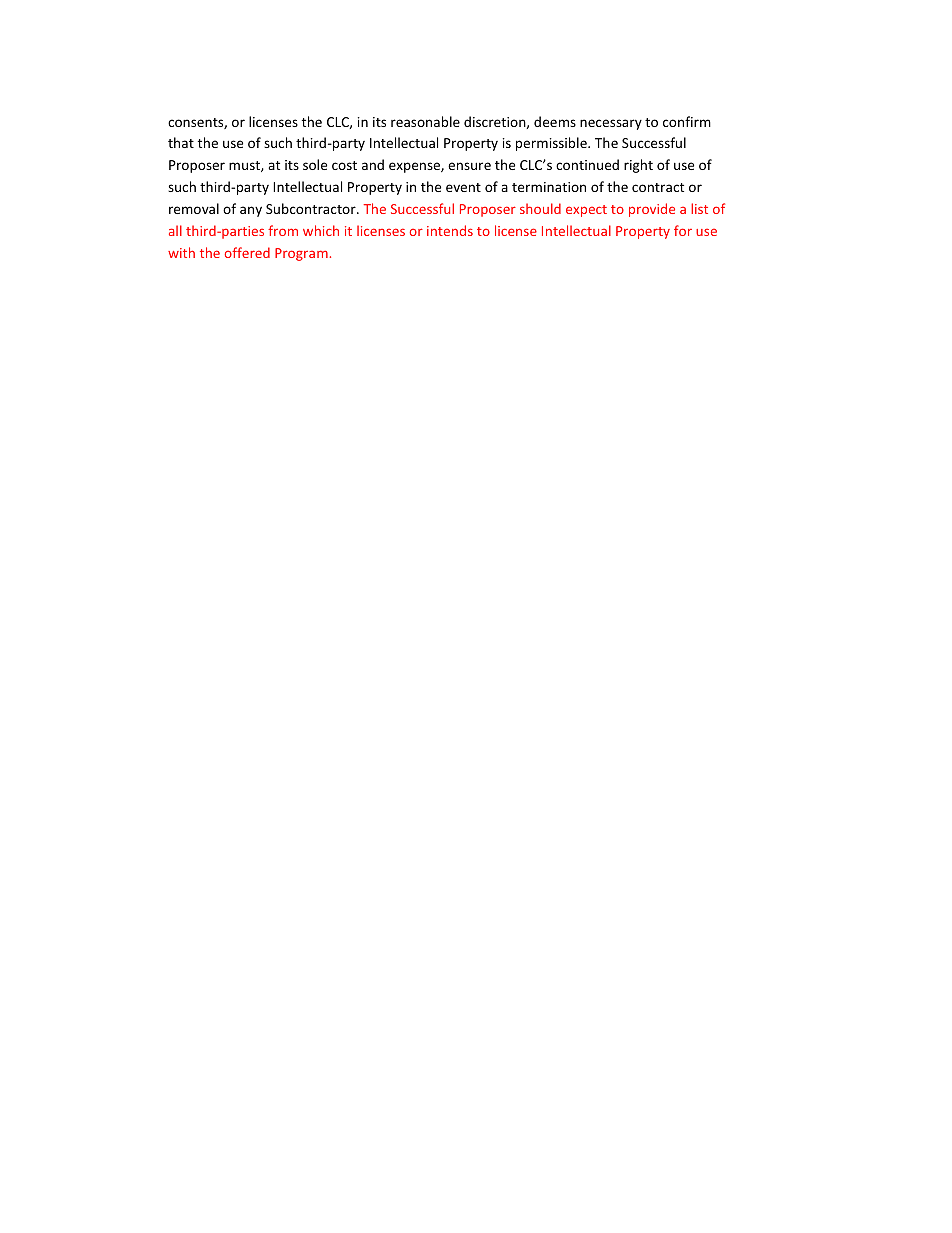 The height and width of the screenshot is (1233, 952). I want to click on right, so click(638, 166).
